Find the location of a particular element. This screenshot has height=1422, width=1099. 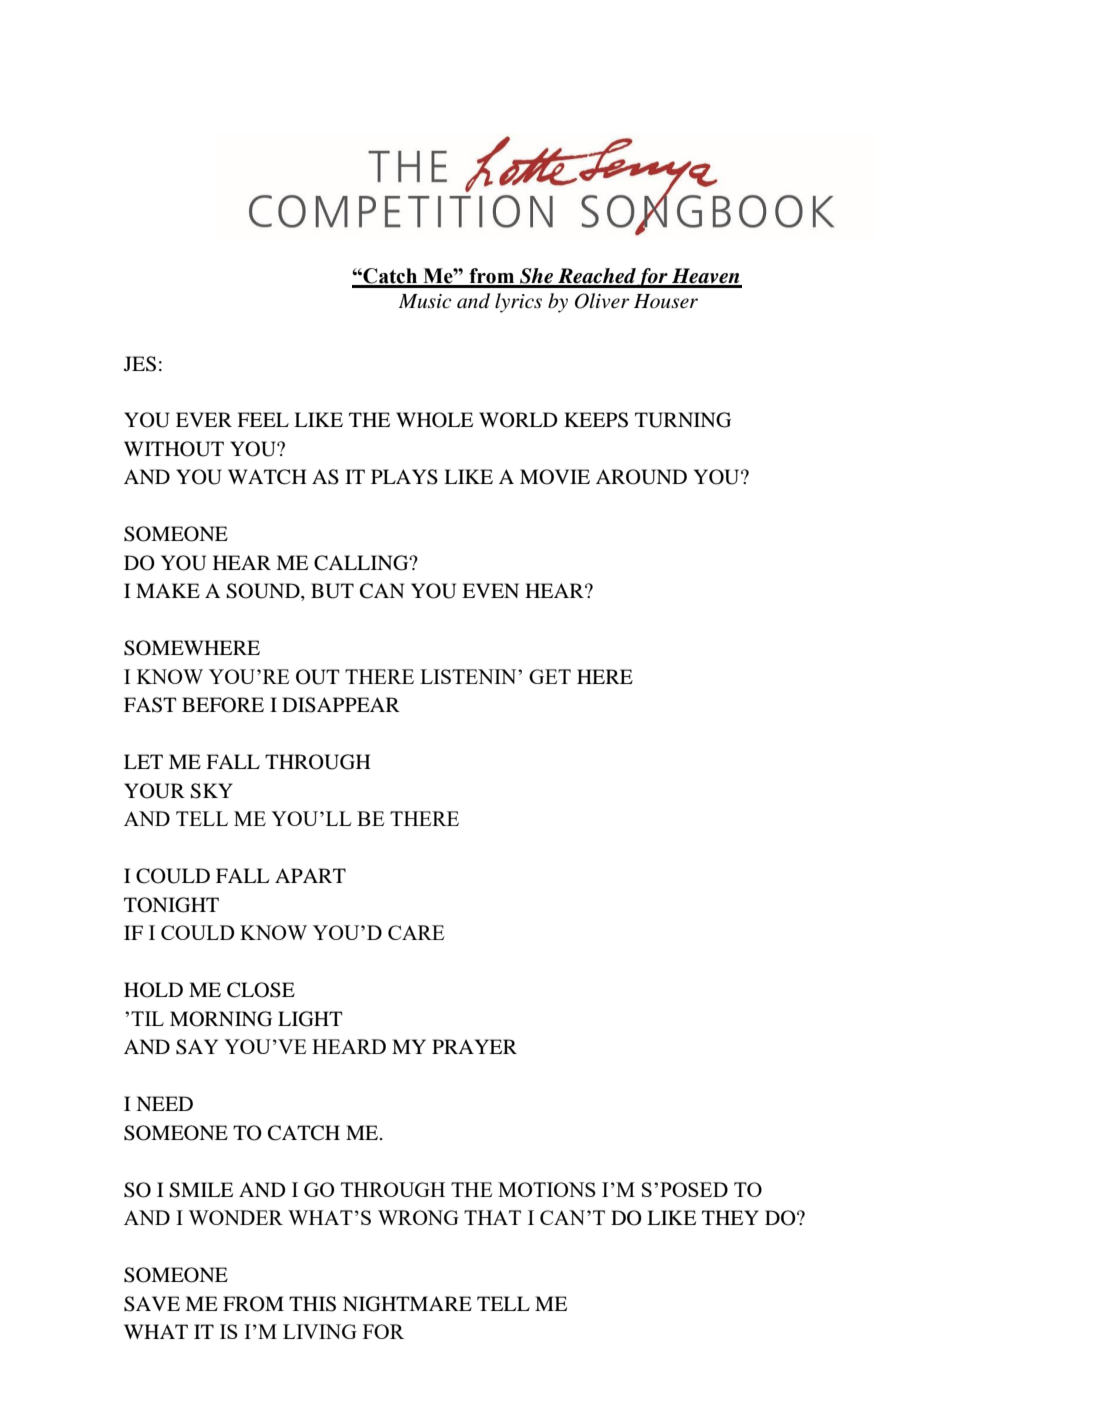

DISAPPEAR is located at coordinates (341, 705).
